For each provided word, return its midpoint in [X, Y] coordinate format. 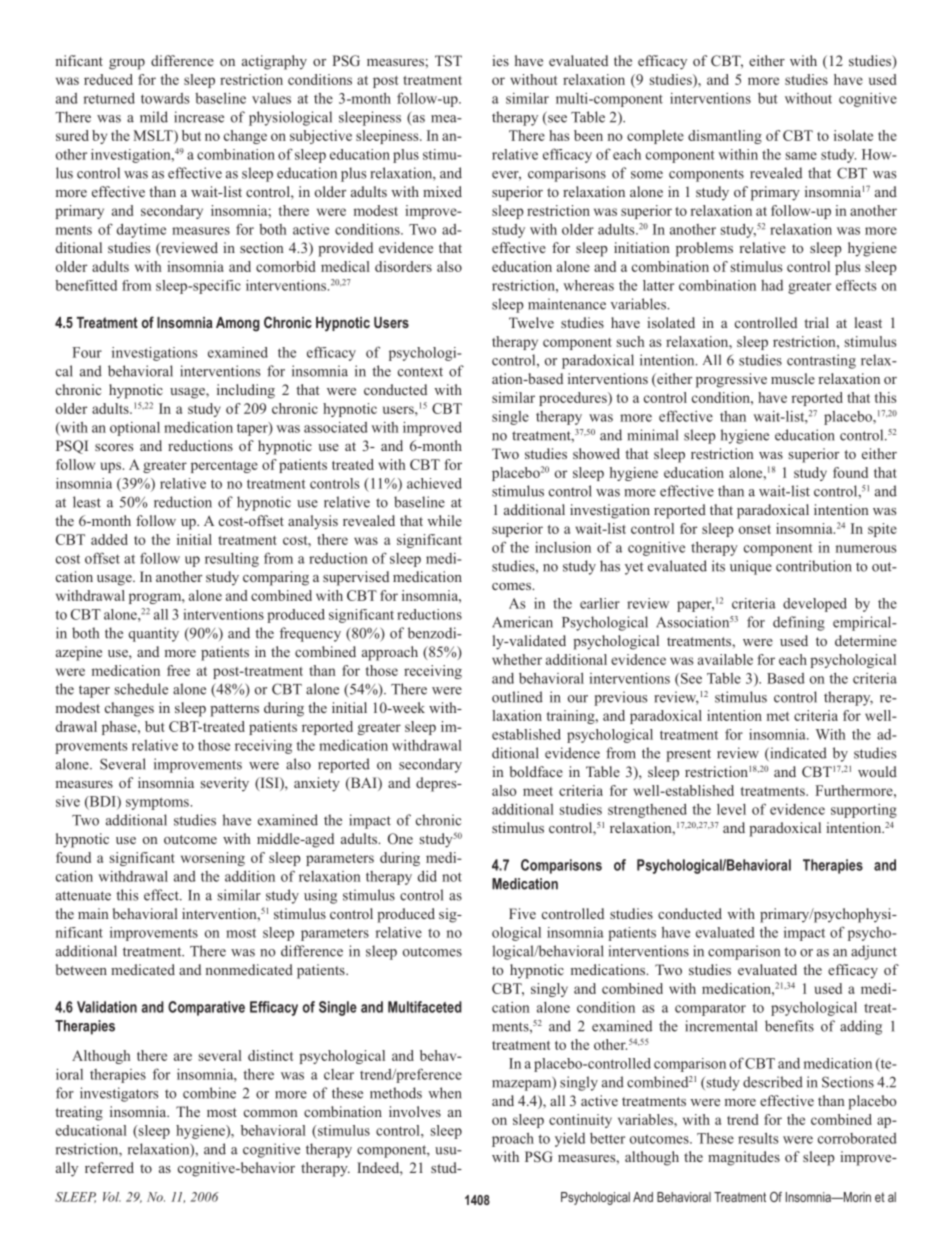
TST [448, 60]
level [731, 809]
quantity [154, 634]
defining [799, 623]
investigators [119, 1094]
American [522, 622]
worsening [213, 859]
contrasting [821, 361]
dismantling [725, 137]
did [427, 876]
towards [165, 98]
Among [238, 324]
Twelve [531, 322]
